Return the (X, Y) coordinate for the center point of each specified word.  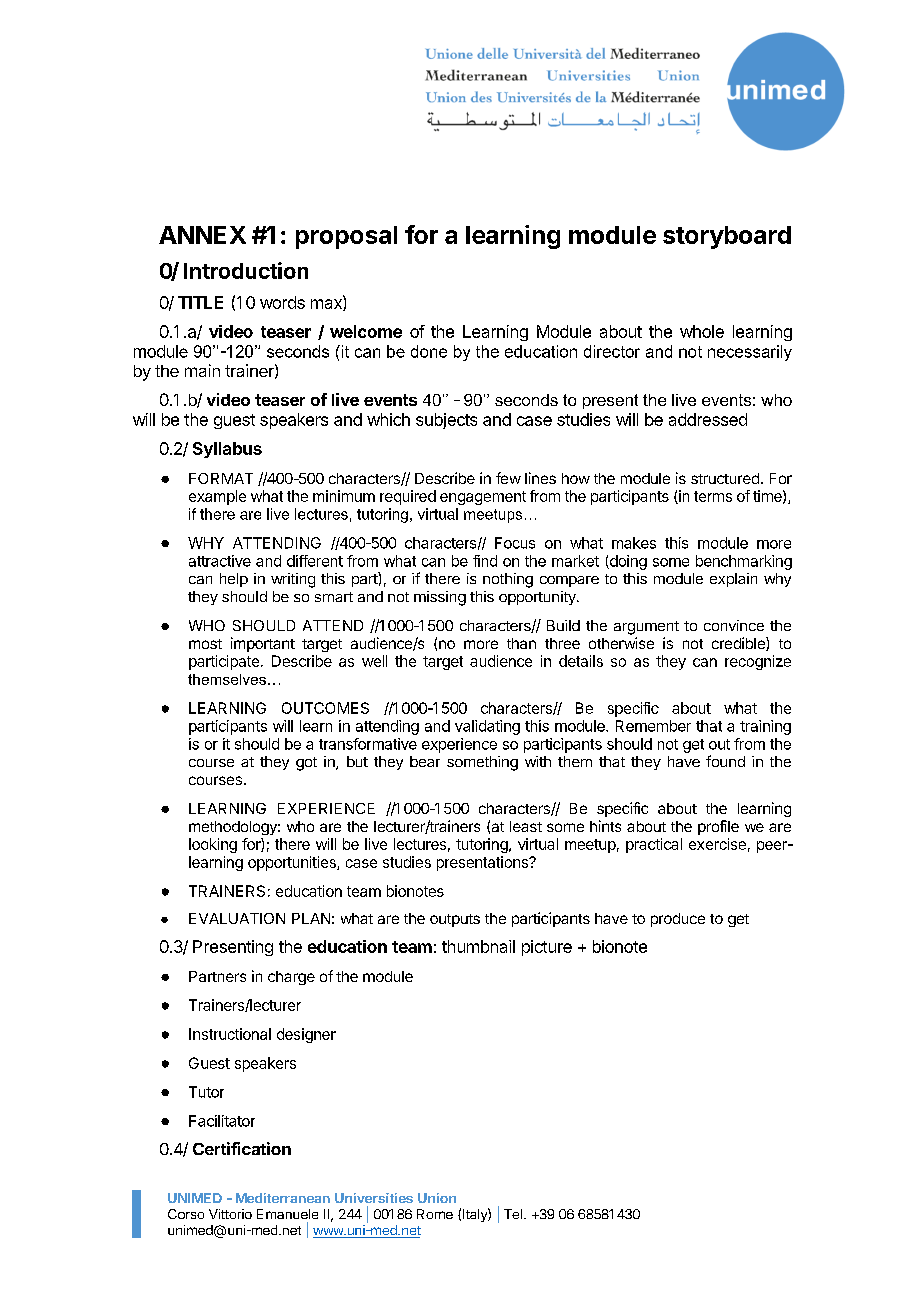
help (234, 580)
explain (733, 580)
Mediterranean (283, 1198)
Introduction (246, 270)
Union (437, 1198)
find (485, 561)
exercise (717, 844)
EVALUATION (237, 918)
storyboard (727, 237)
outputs (455, 920)
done (429, 351)
